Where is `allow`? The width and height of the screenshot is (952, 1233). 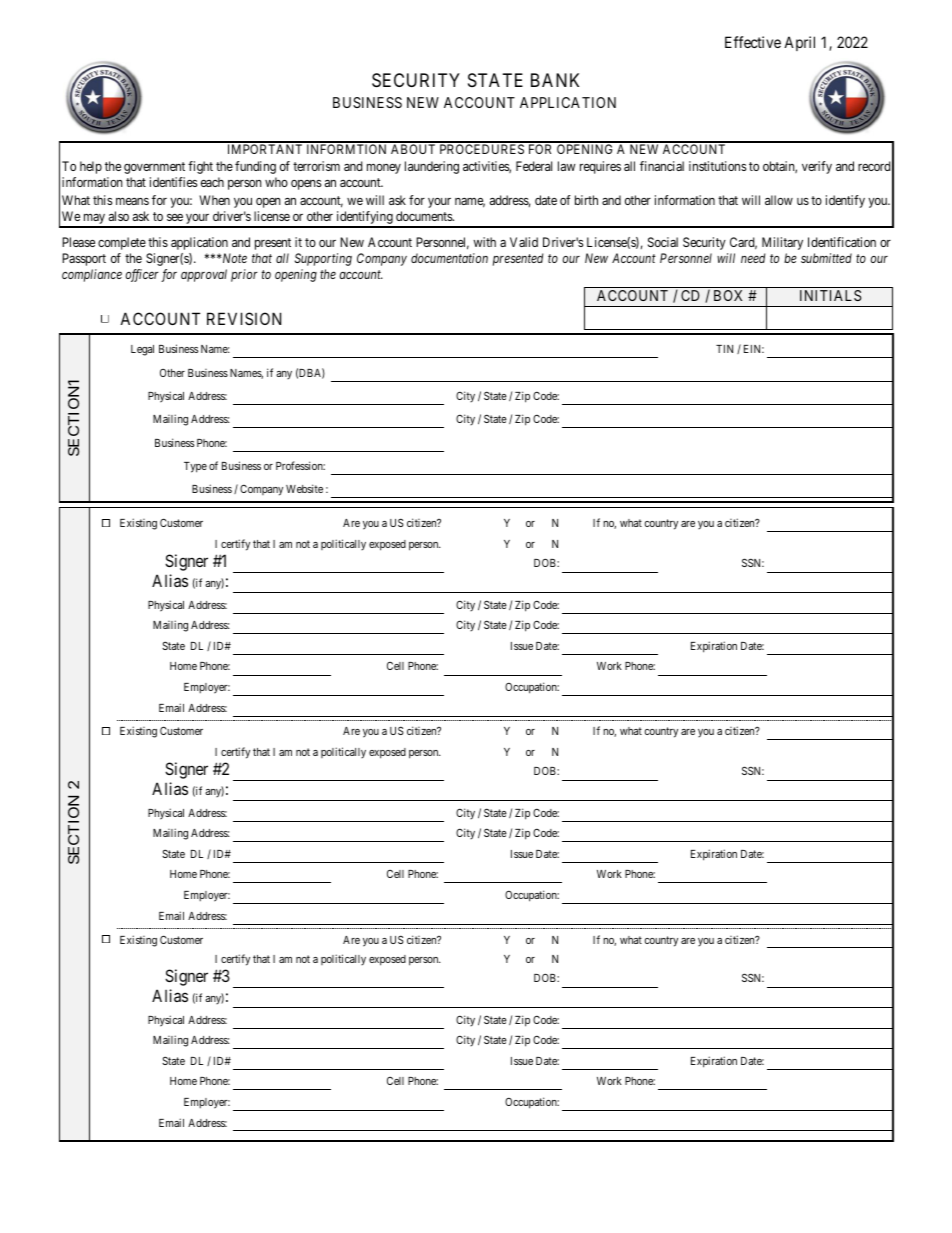 allow is located at coordinates (779, 200).
